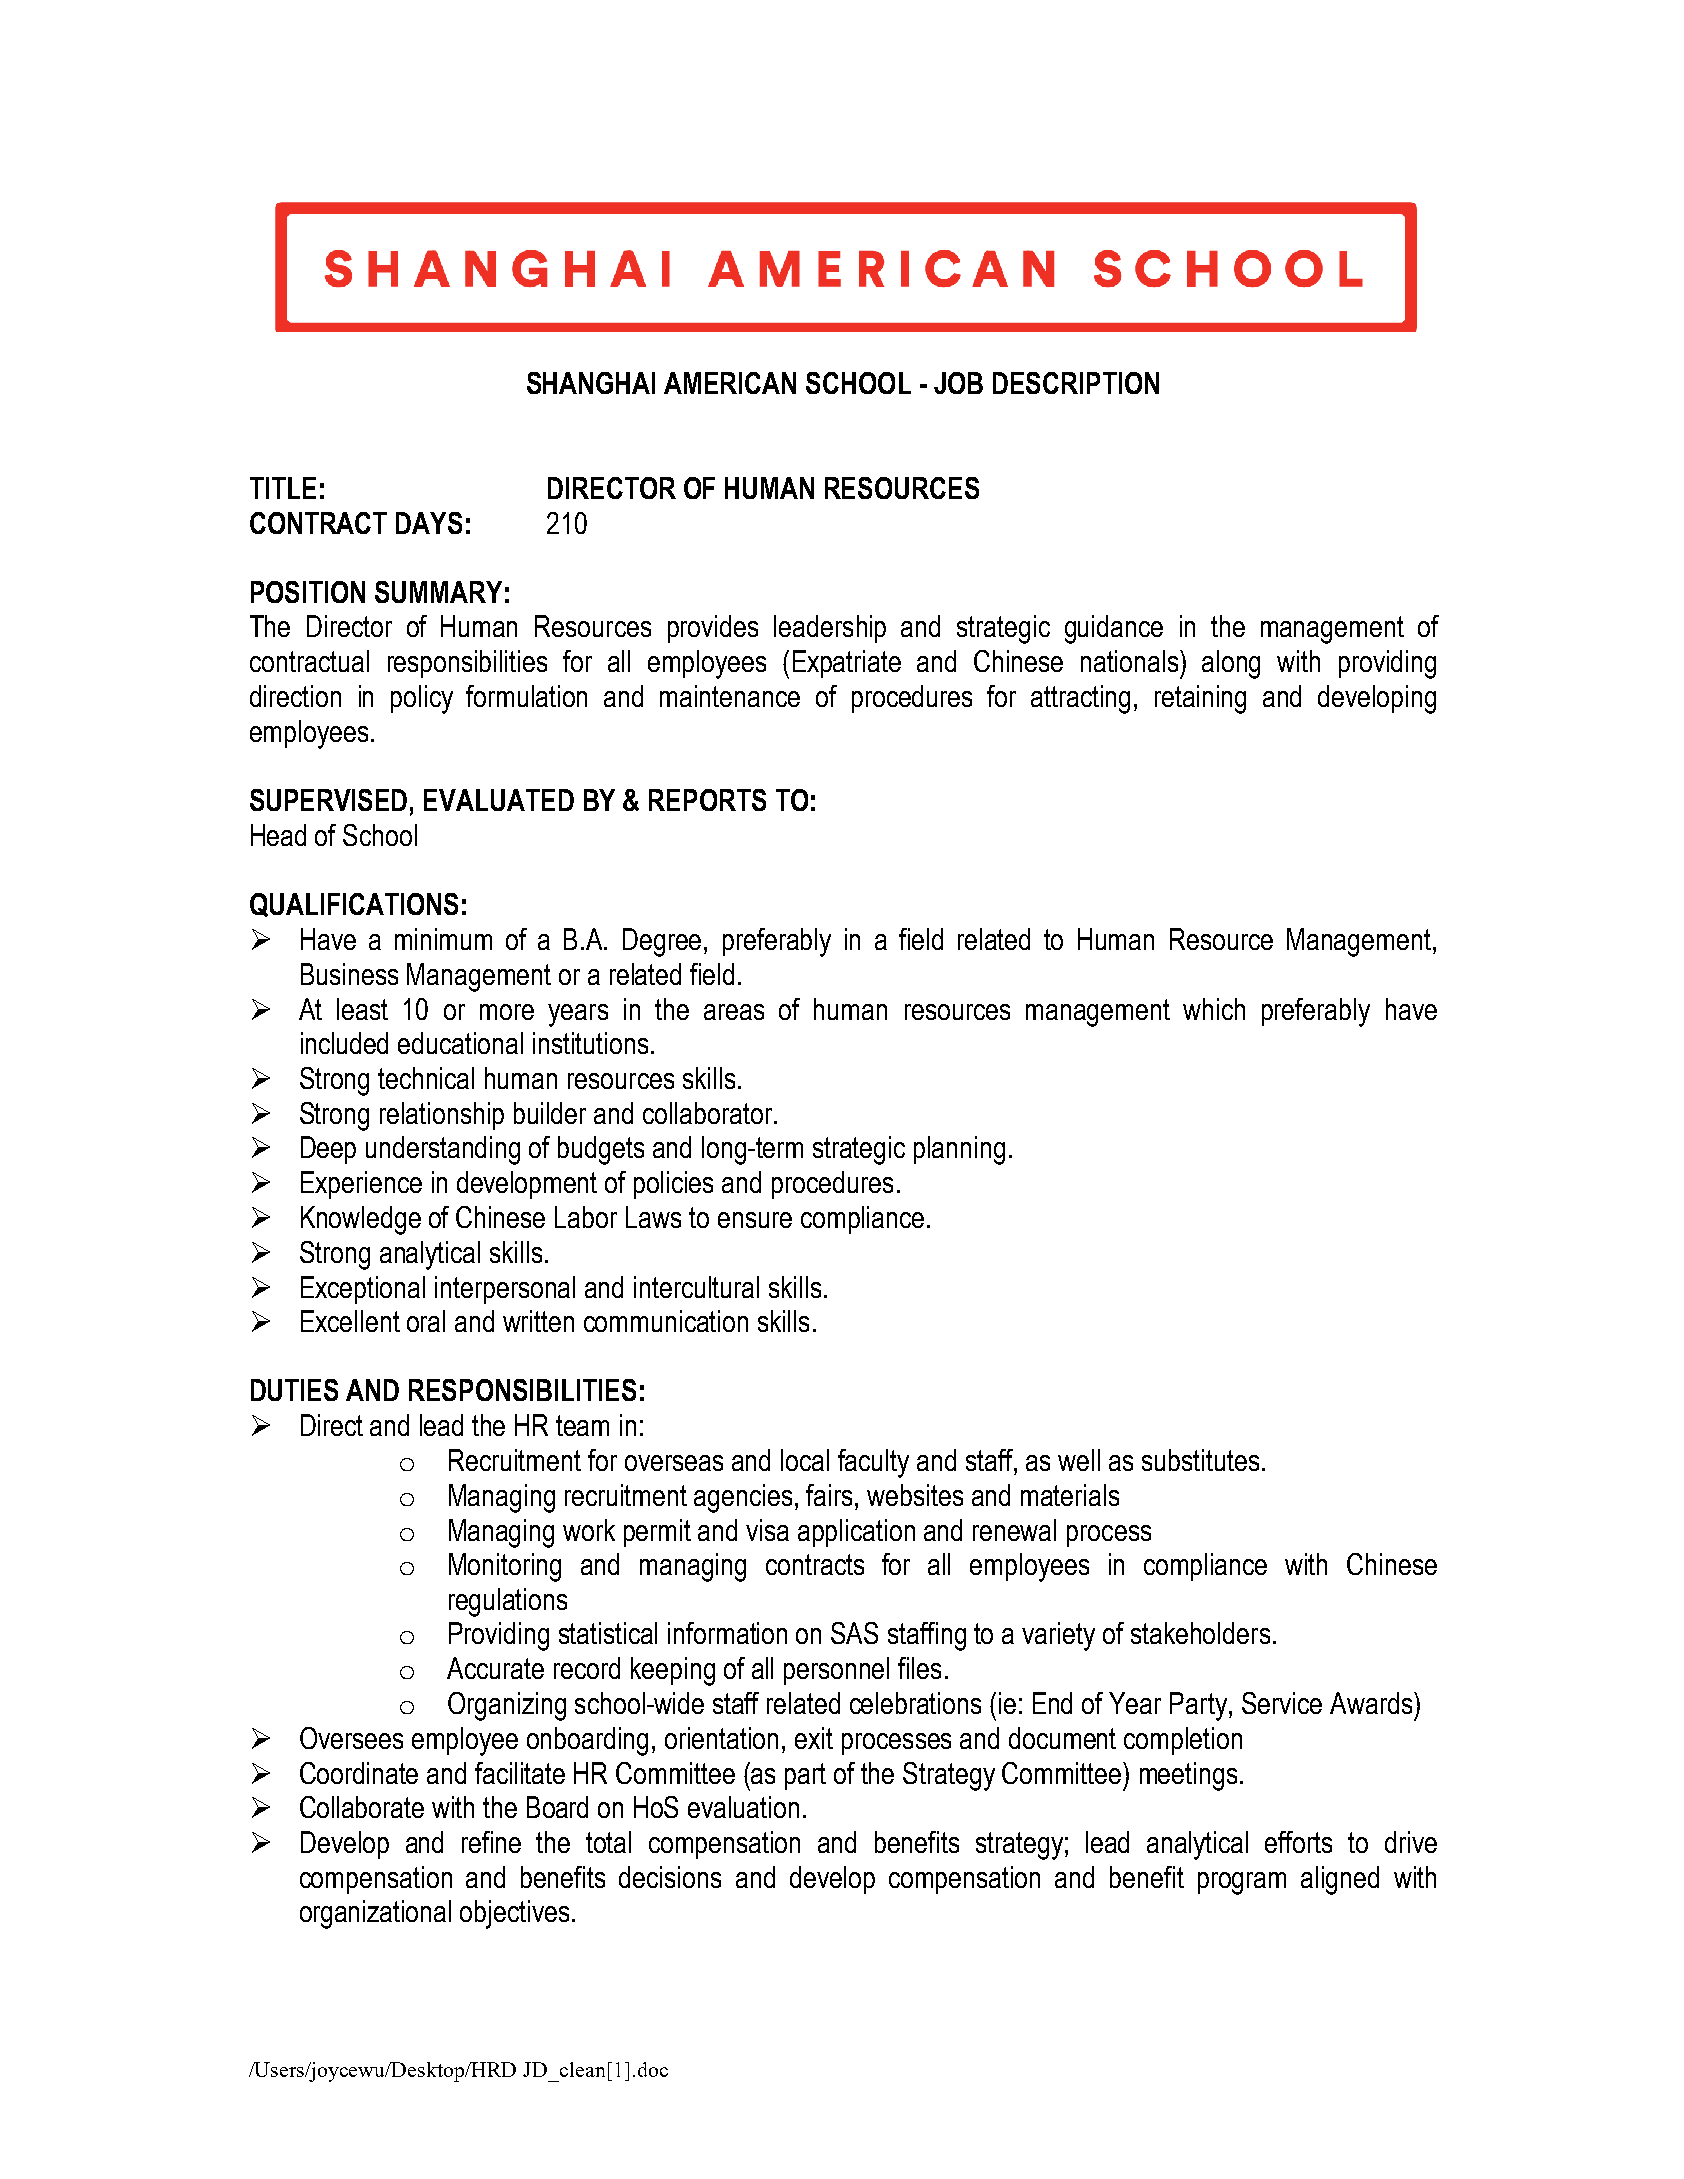  Describe the element at coordinates (743, 1807) in the document. I see `evaluation` at that location.
